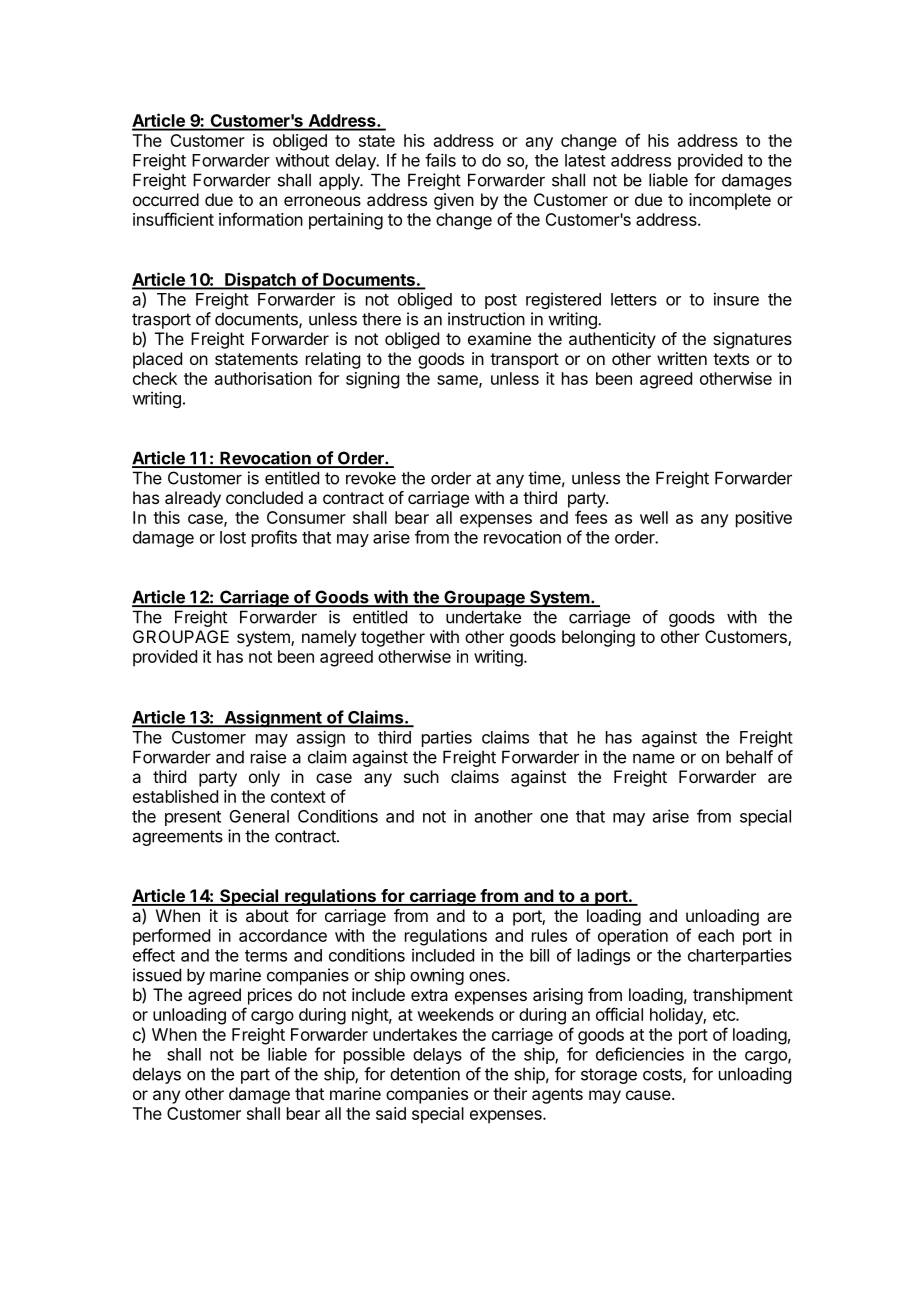 The image size is (924, 1308). I want to click on such, so click(421, 776).
